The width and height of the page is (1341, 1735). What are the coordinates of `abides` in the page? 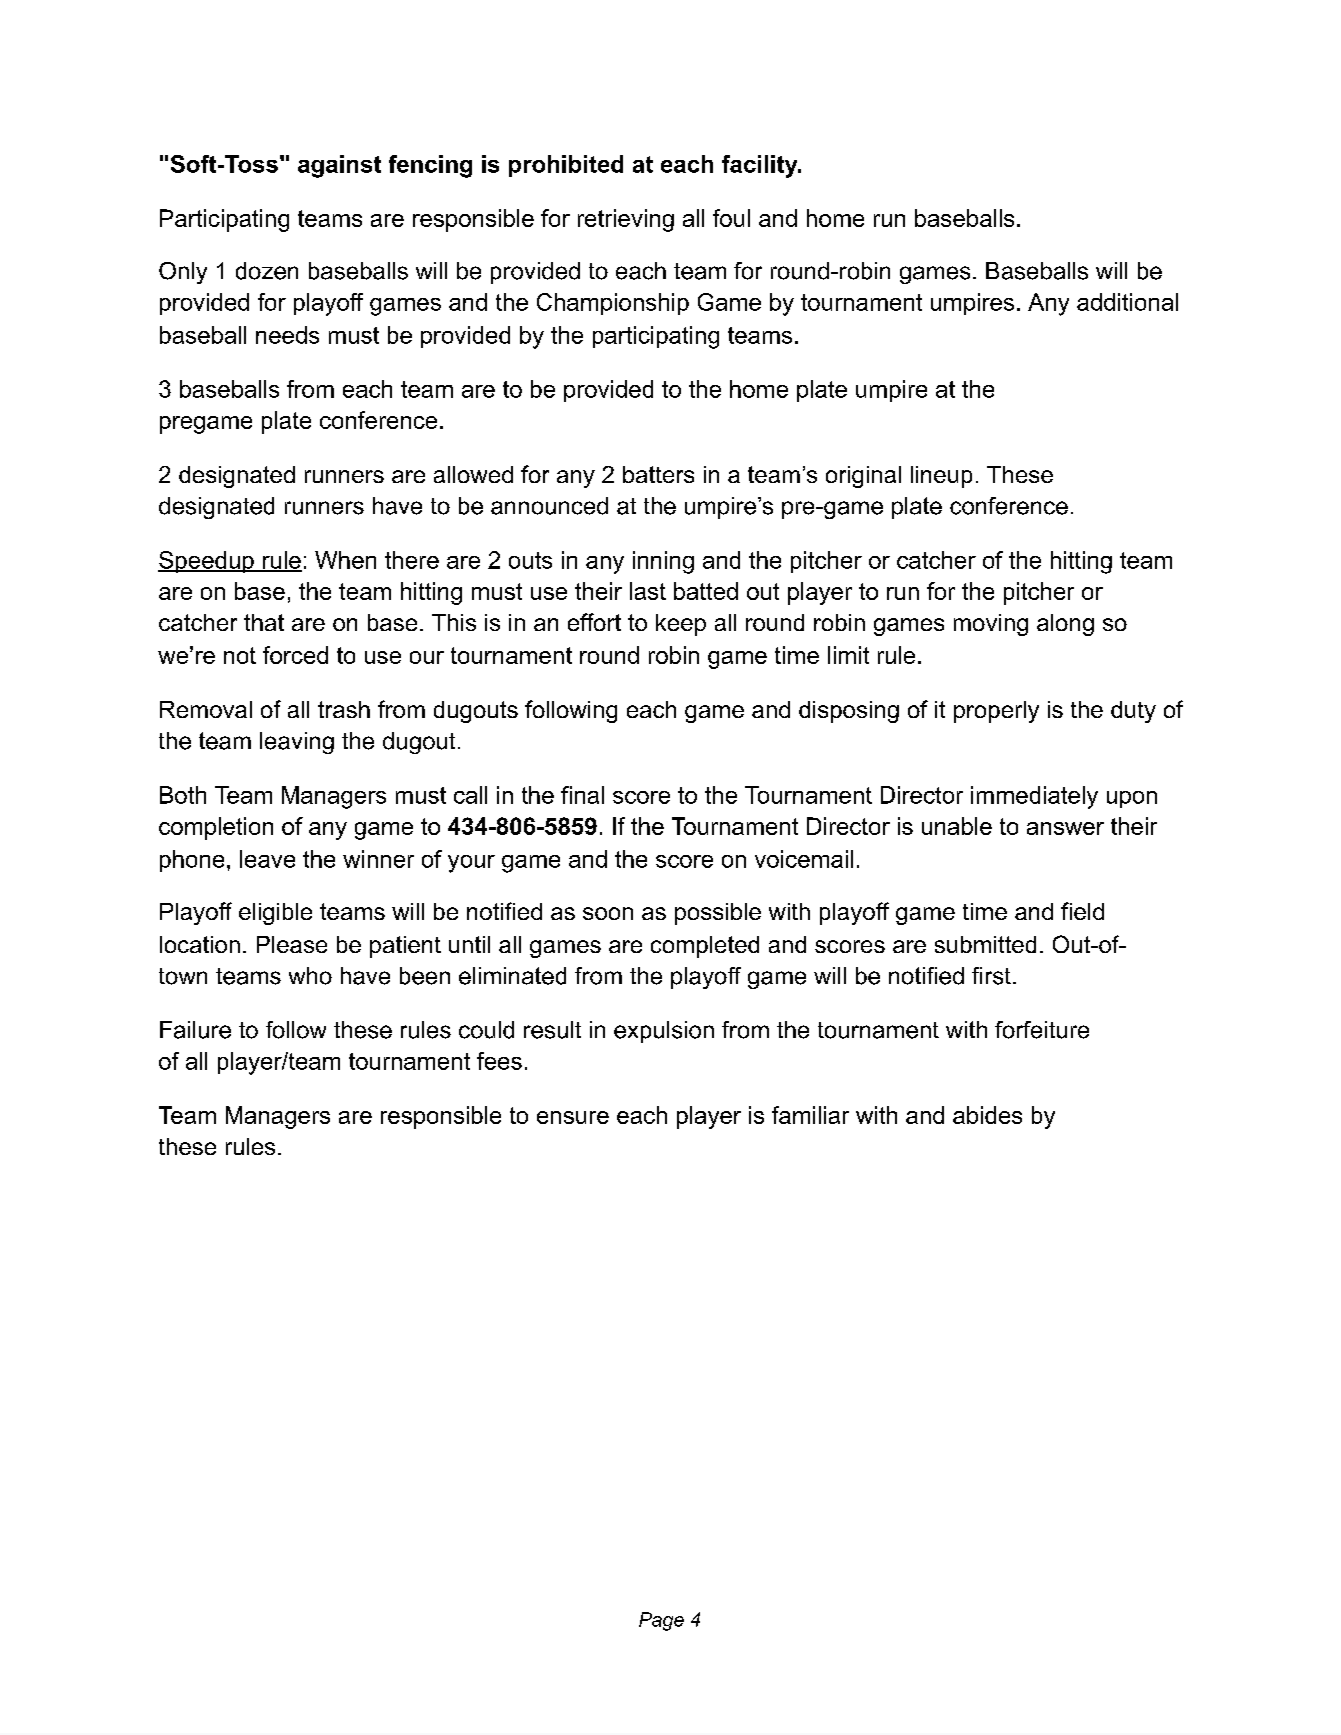 It's located at (987, 1115).
